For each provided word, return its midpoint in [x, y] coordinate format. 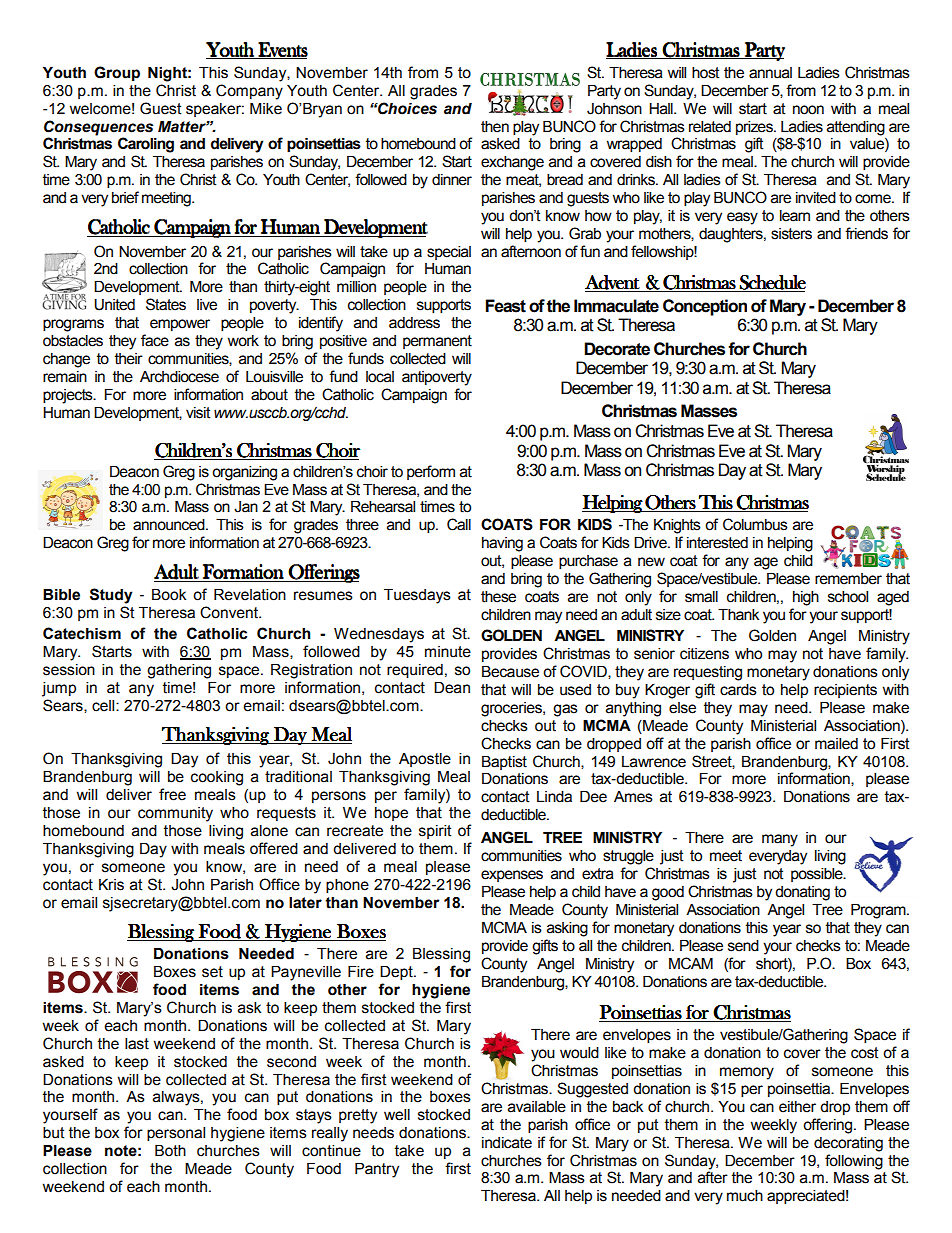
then [495, 127]
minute [448, 652]
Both [170, 1151]
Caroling [146, 145]
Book [169, 595]
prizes [755, 128]
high [806, 598]
